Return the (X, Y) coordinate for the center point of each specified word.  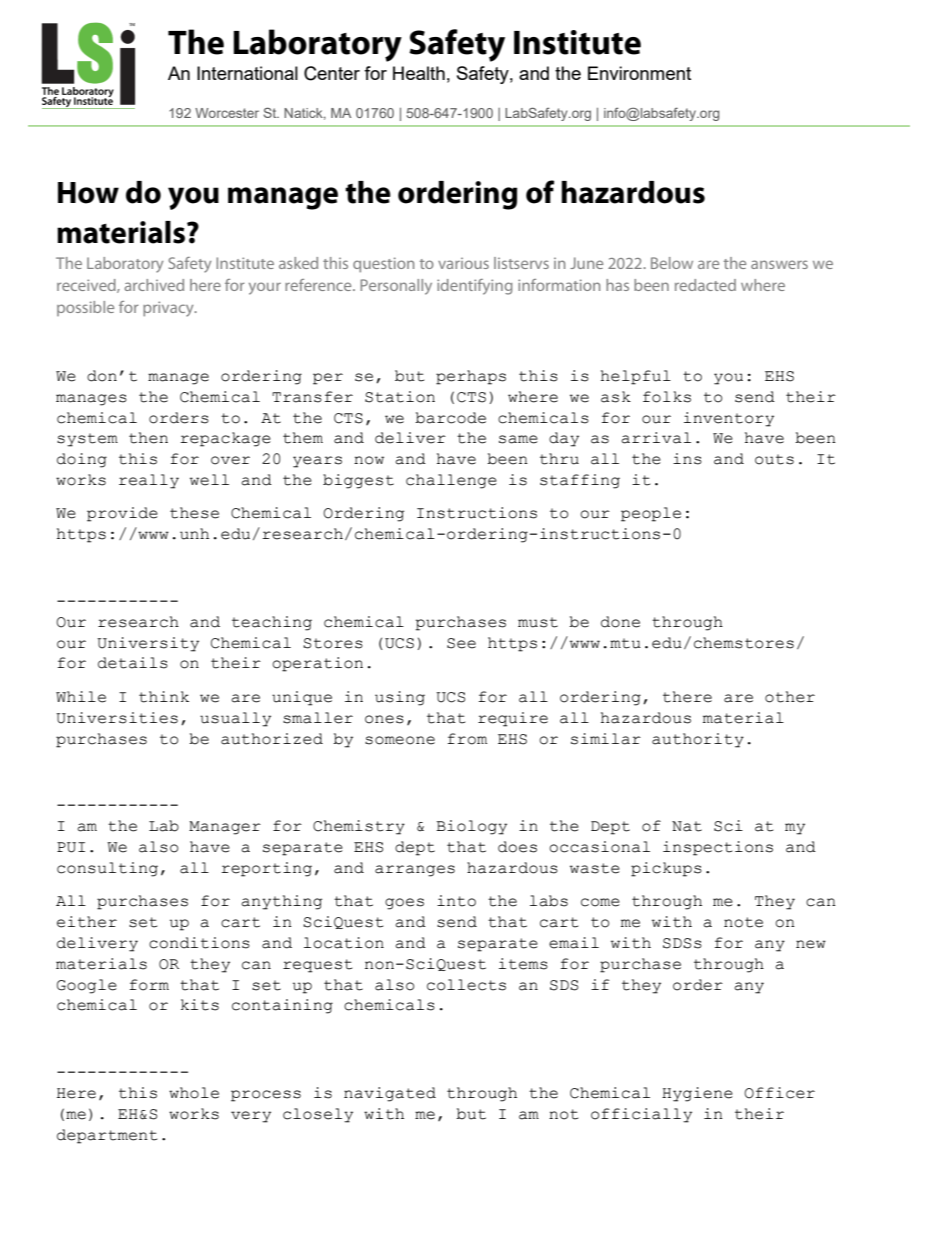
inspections (718, 848)
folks (667, 397)
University (148, 644)
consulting (107, 869)
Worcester (227, 113)
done (620, 622)
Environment (639, 73)
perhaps (471, 377)
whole (194, 1093)
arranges (415, 871)
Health (419, 73)
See (461, 643)
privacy (169, 309)
